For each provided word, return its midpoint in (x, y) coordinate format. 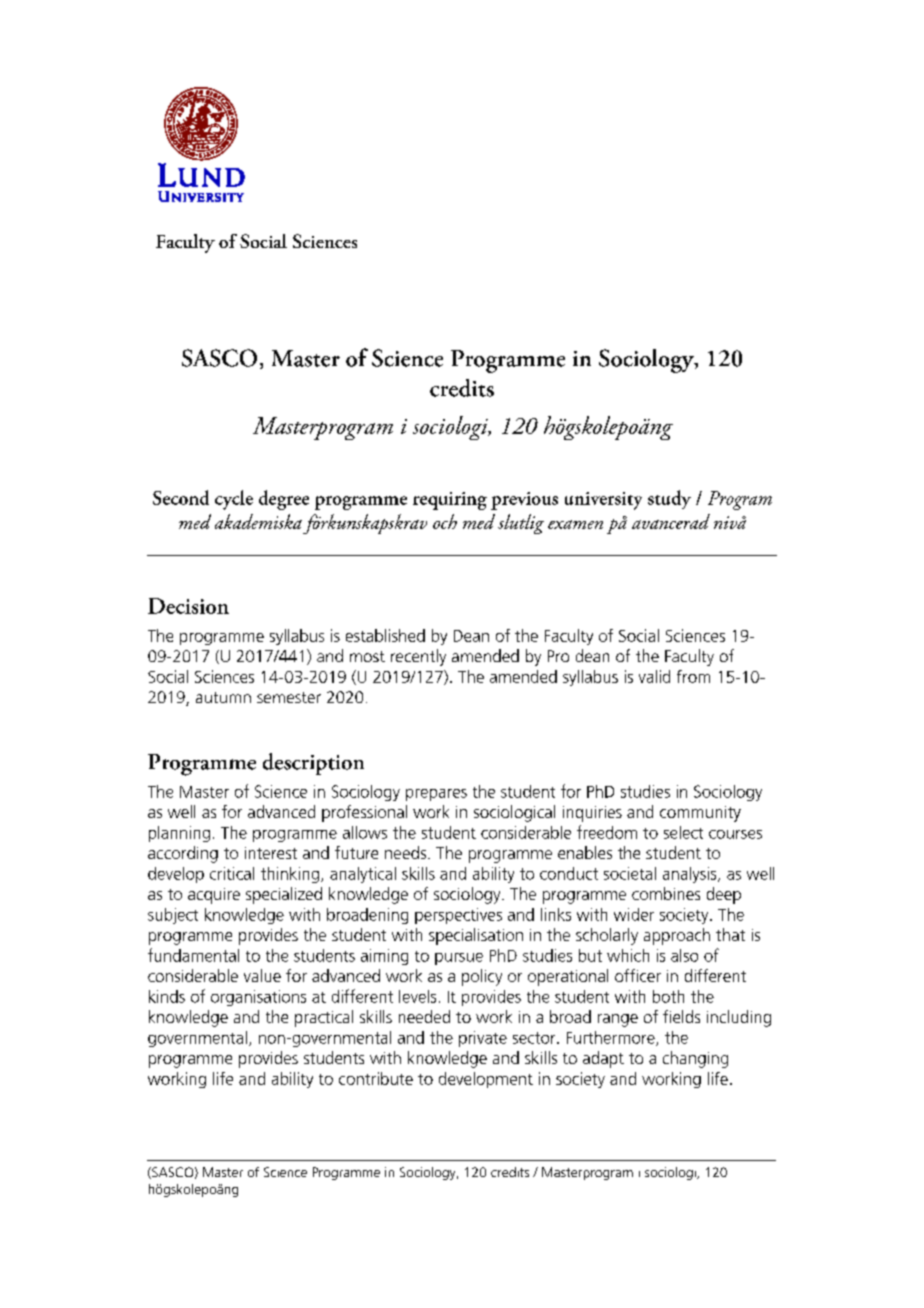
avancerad (671, 521)
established (385, 635)
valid (654, 676)
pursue (459, 959)
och (445, 521)
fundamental (193, 955)
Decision (188, 606)
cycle (234, 500)
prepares (436, 795)
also (684, 955)
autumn (223, 697)
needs (405, 852)
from (693, 676)
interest (271, 853)
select (683, 832)
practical (324, 1018)
